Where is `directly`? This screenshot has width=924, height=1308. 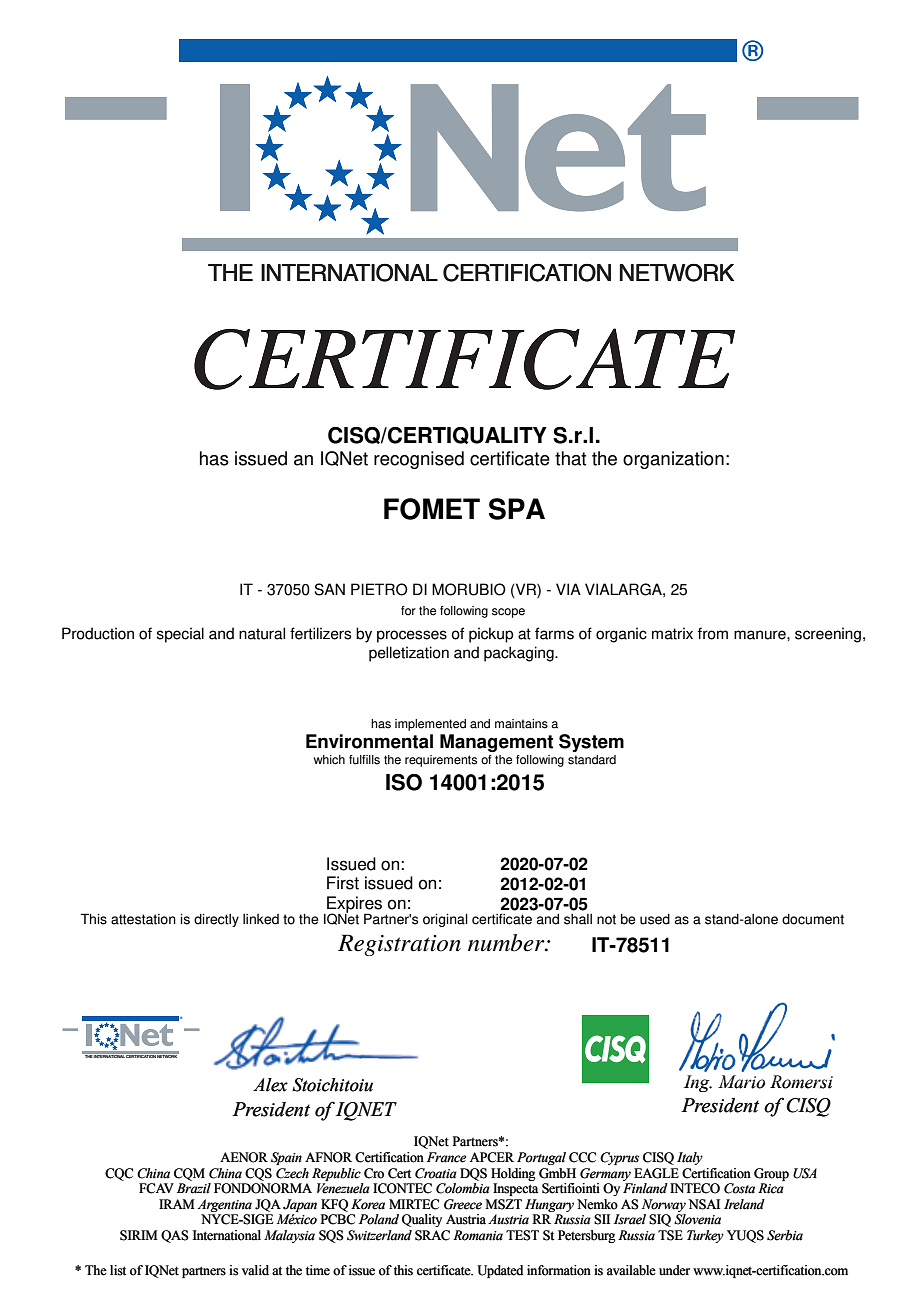 directly is located at coordinates (216, 920).
